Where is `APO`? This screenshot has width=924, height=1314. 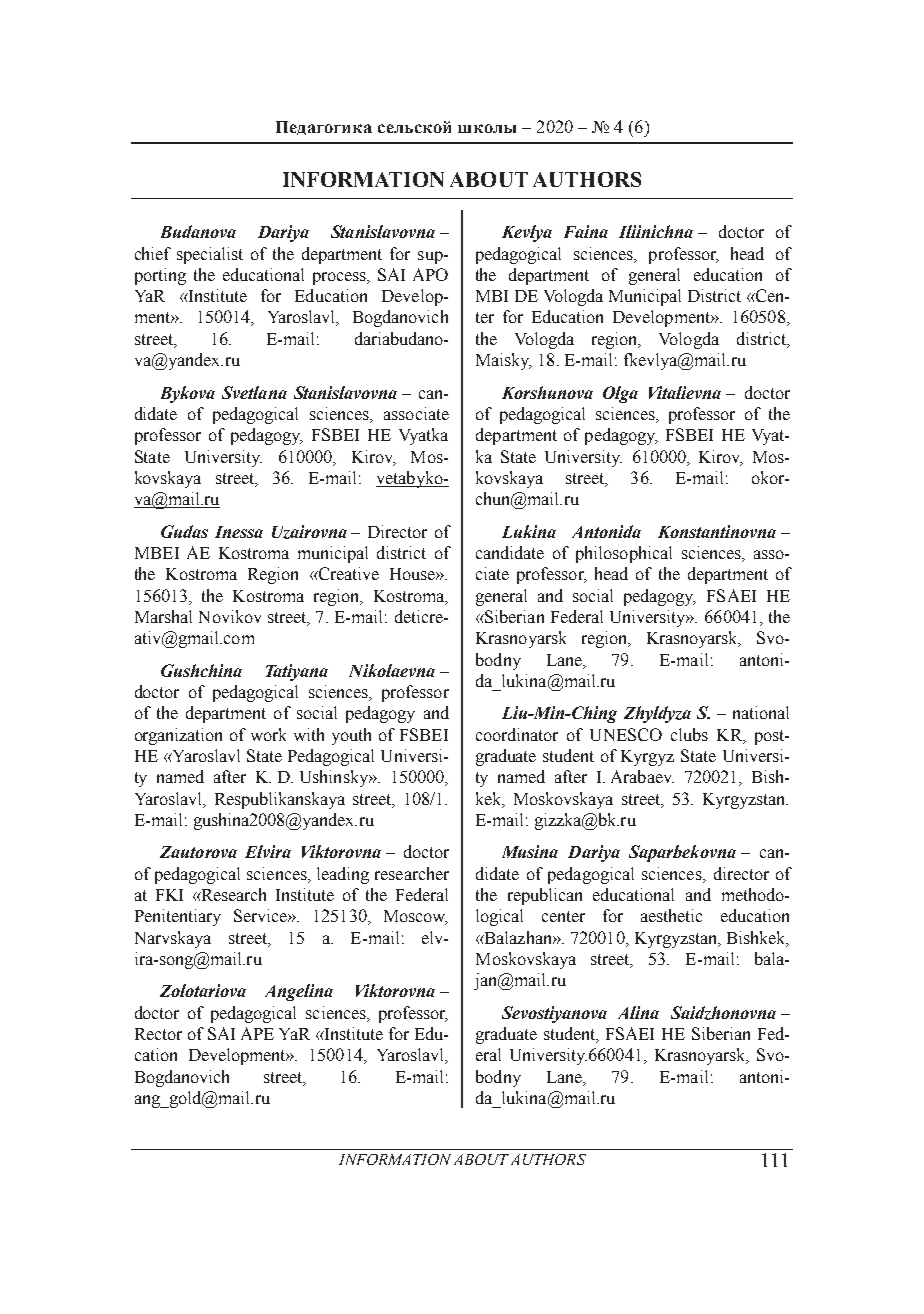 APO is located at coordinates (430, 274).
